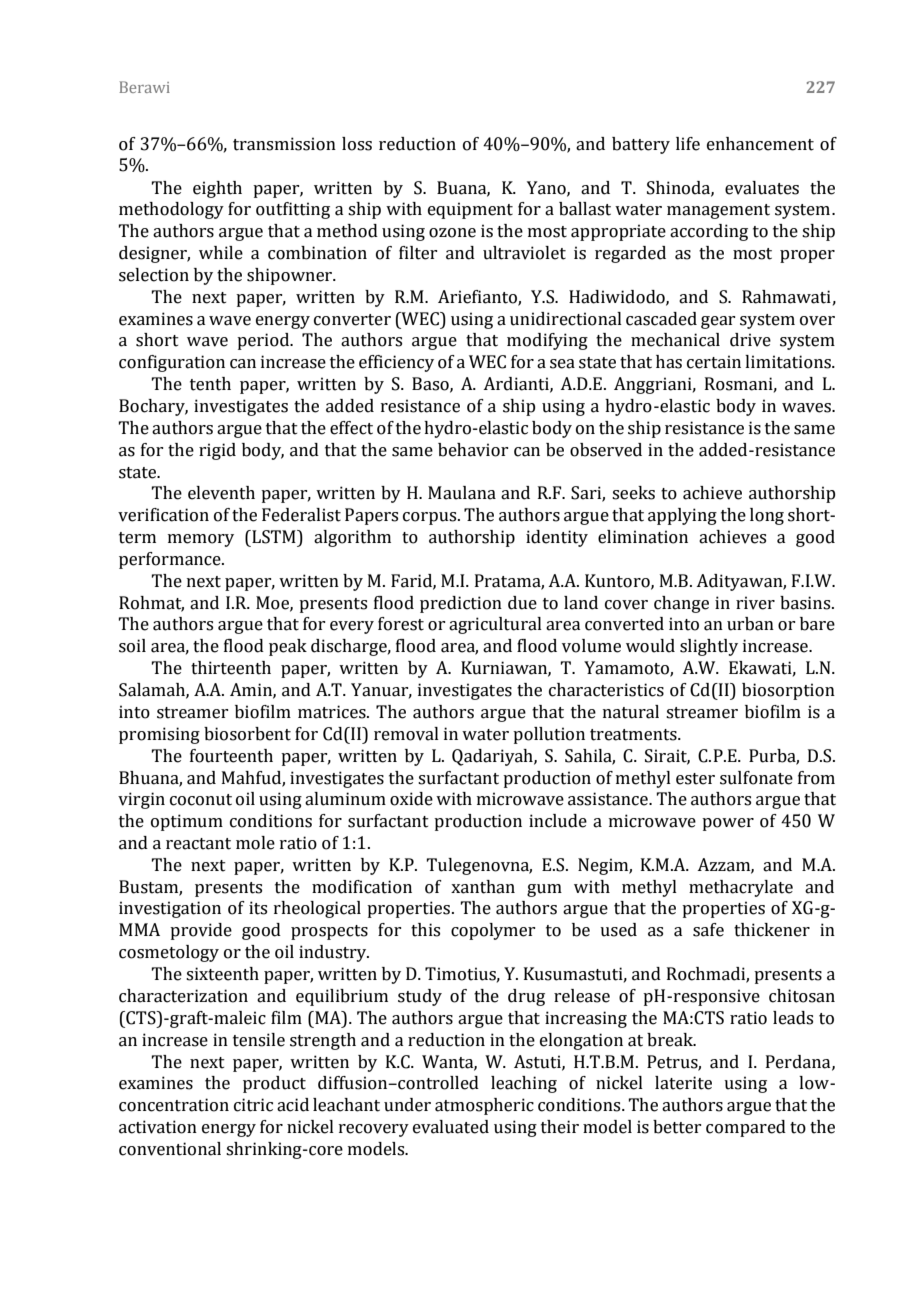 The width and height of the page is (924, 1307). What do you see at coordinates (231, 668) in the page?
I see `thirteenth` at bounding box center [231, 668].
